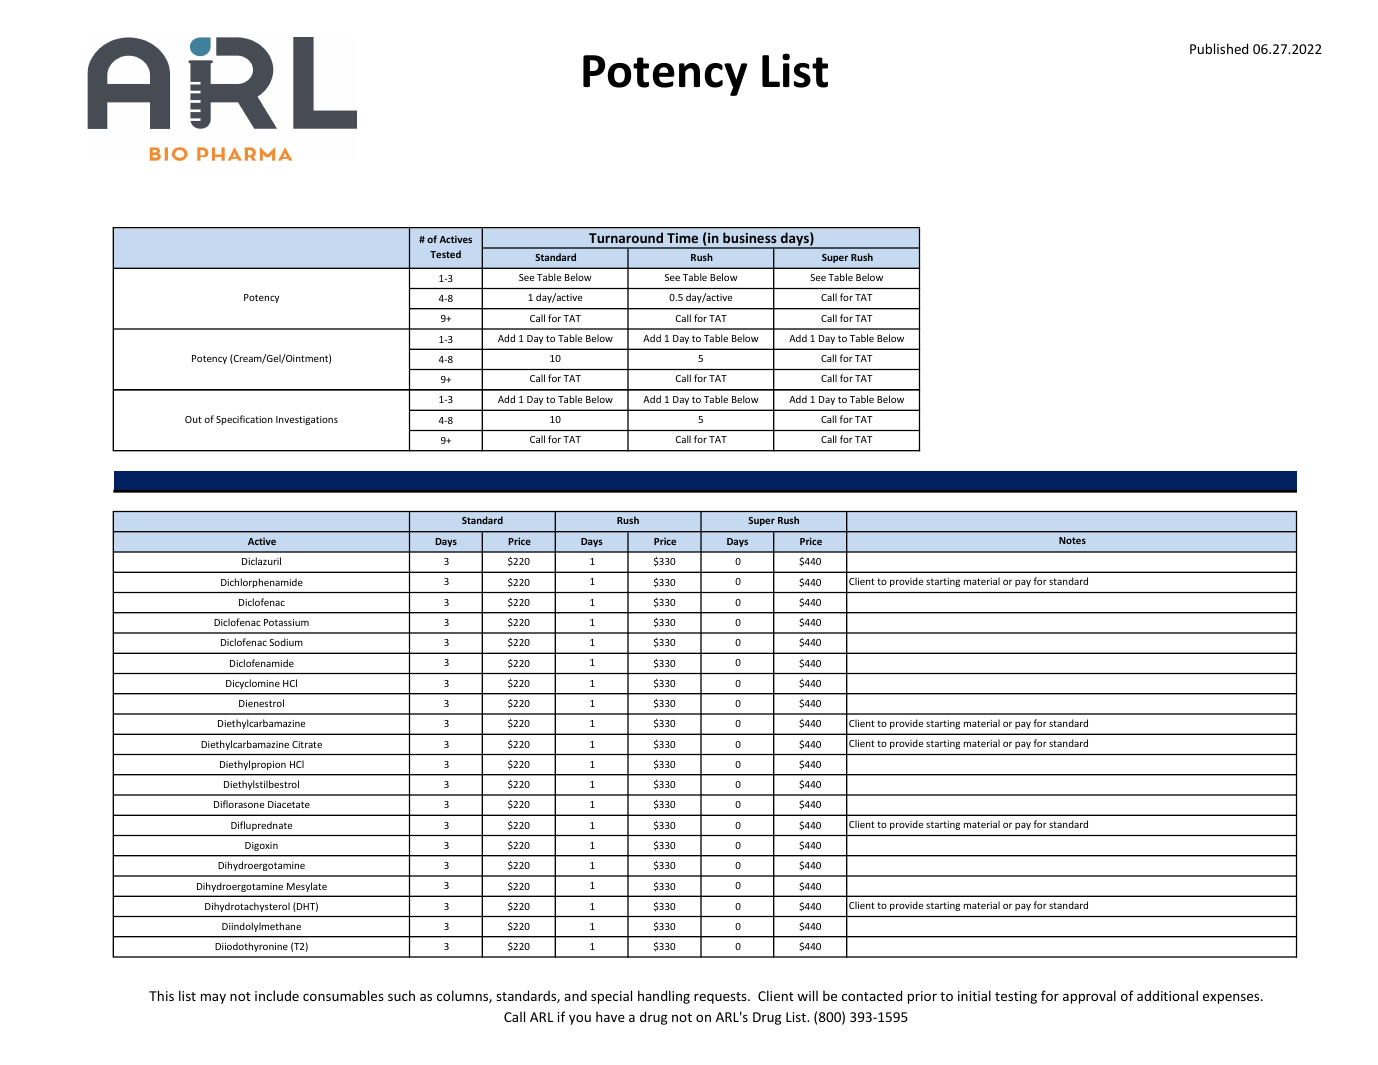  I want to click on Specification, so click(244, 420).
